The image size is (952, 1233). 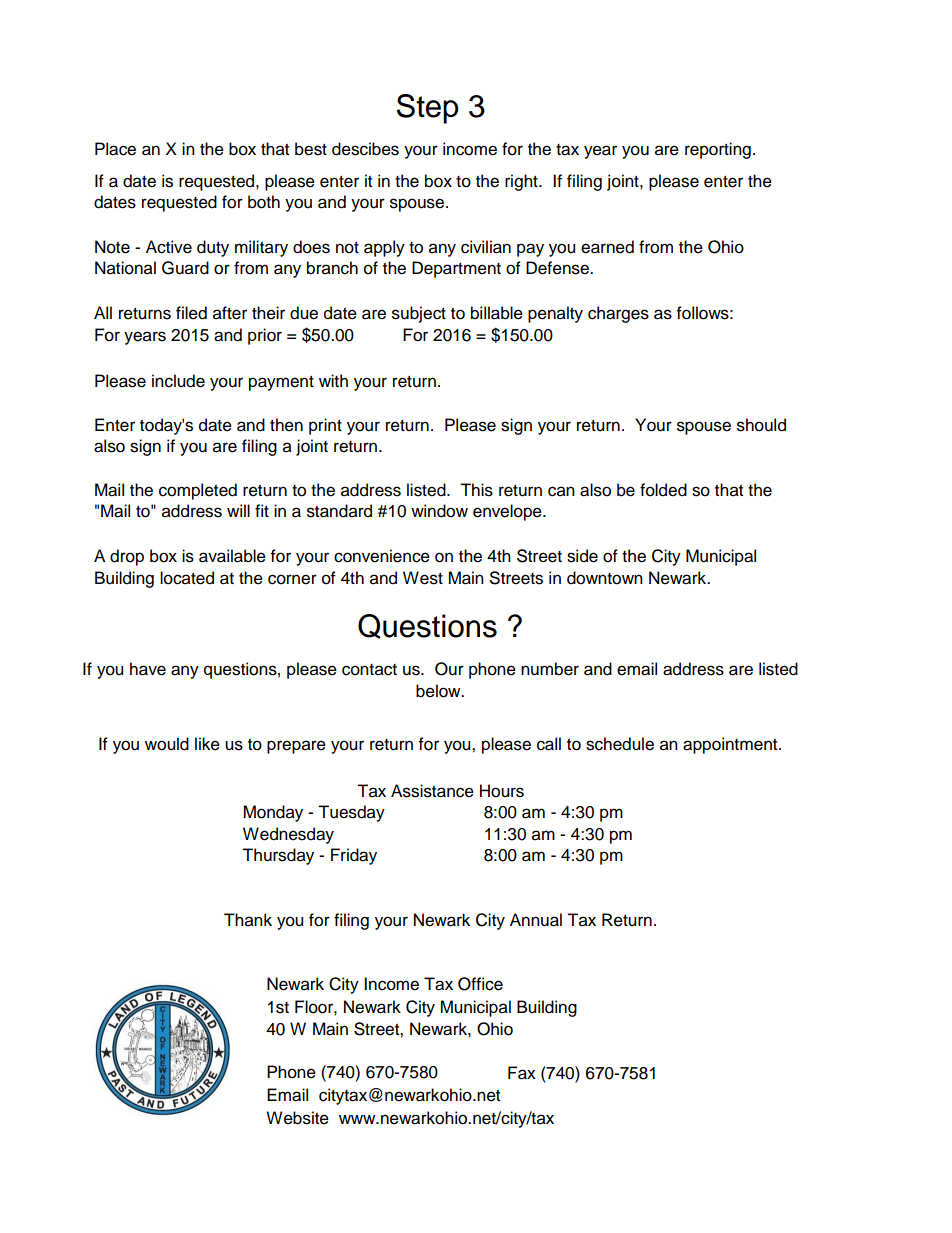 What do you see at coordinates (423, 578) in the screenshot?
I see `West` at bounding box center [423, 578].
